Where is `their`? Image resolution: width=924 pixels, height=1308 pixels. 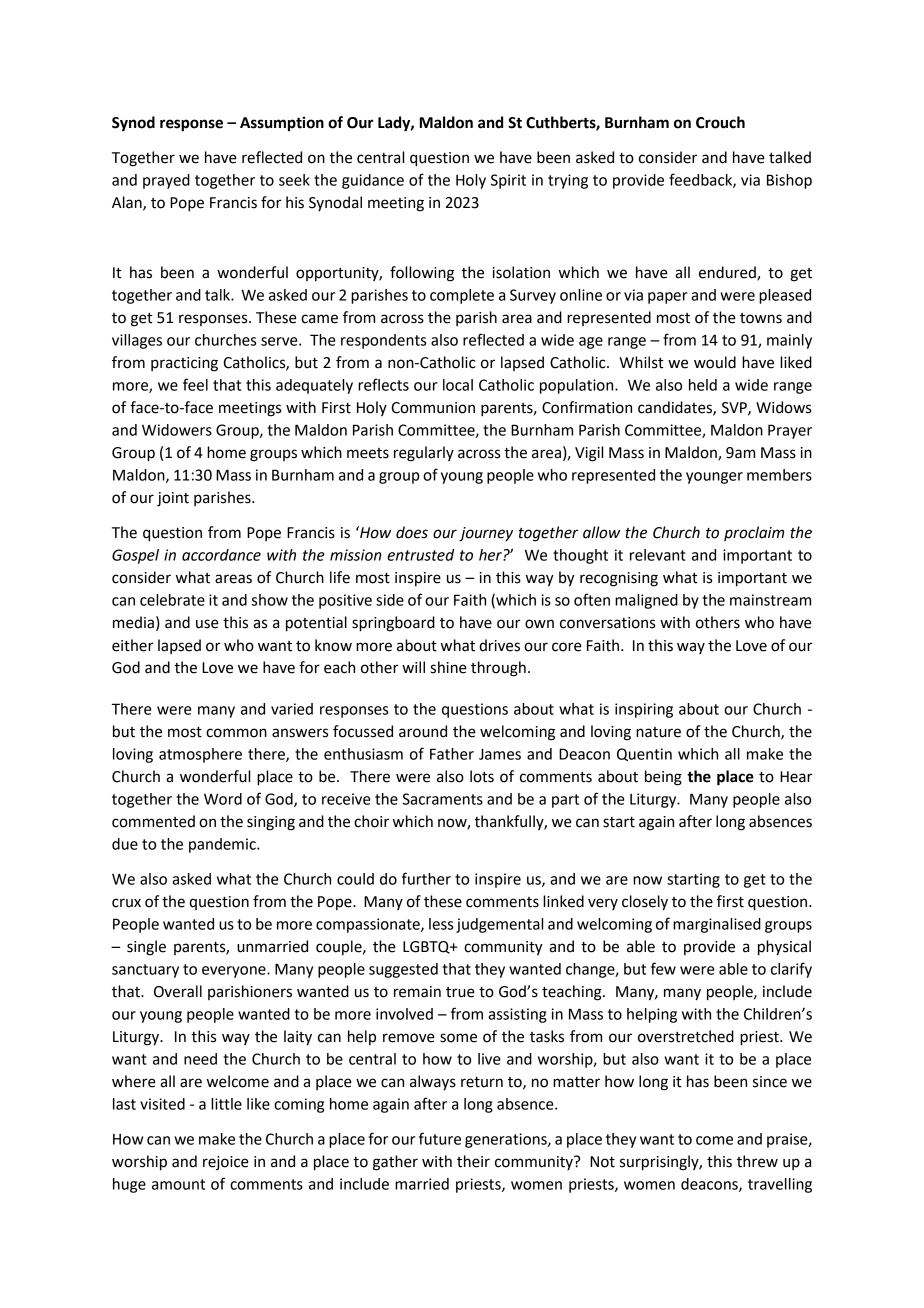 their is located at coordinates (473, 1161).
